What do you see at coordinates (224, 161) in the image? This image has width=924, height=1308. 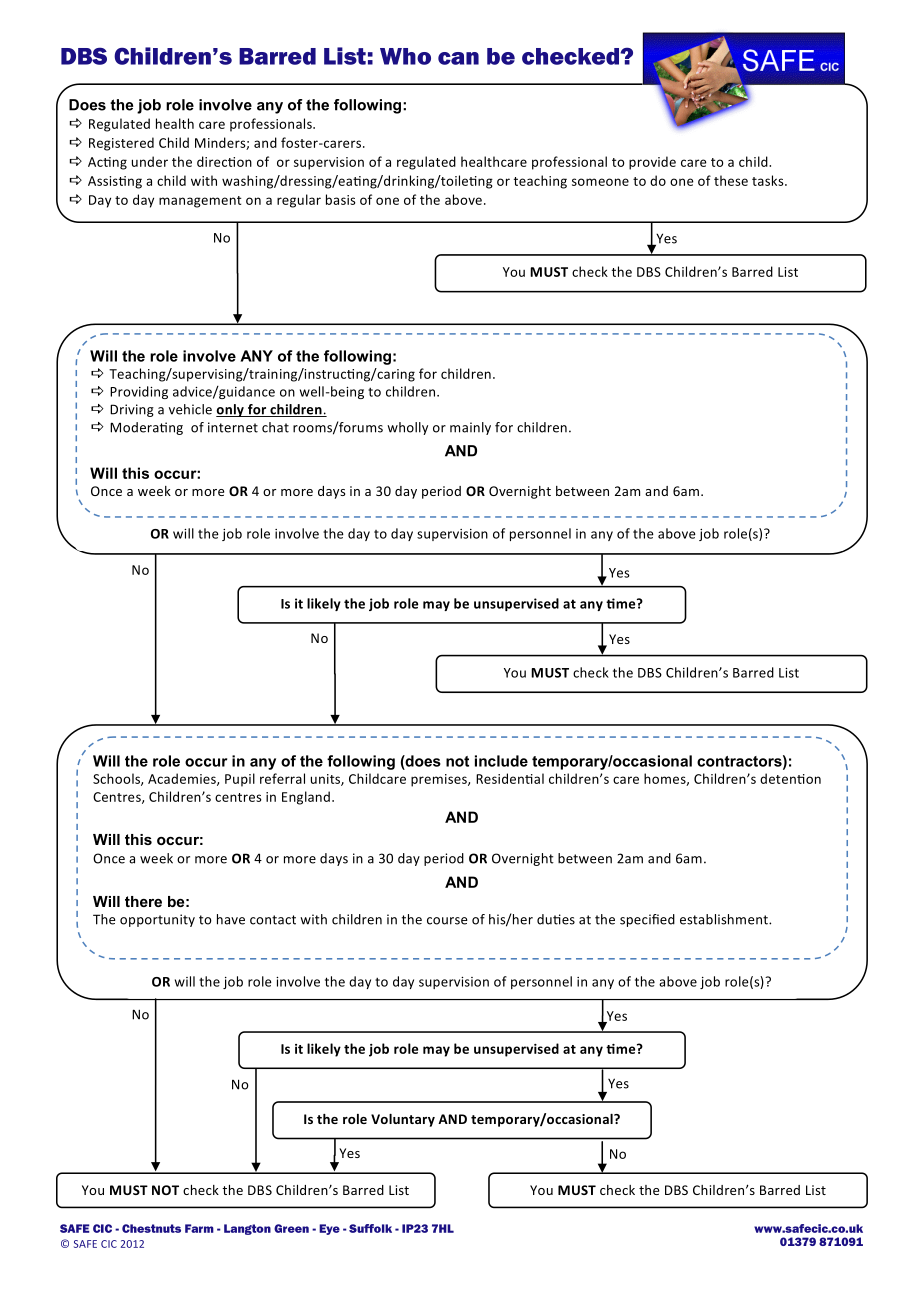 I see `direction` at bounding box center [224, 161].
